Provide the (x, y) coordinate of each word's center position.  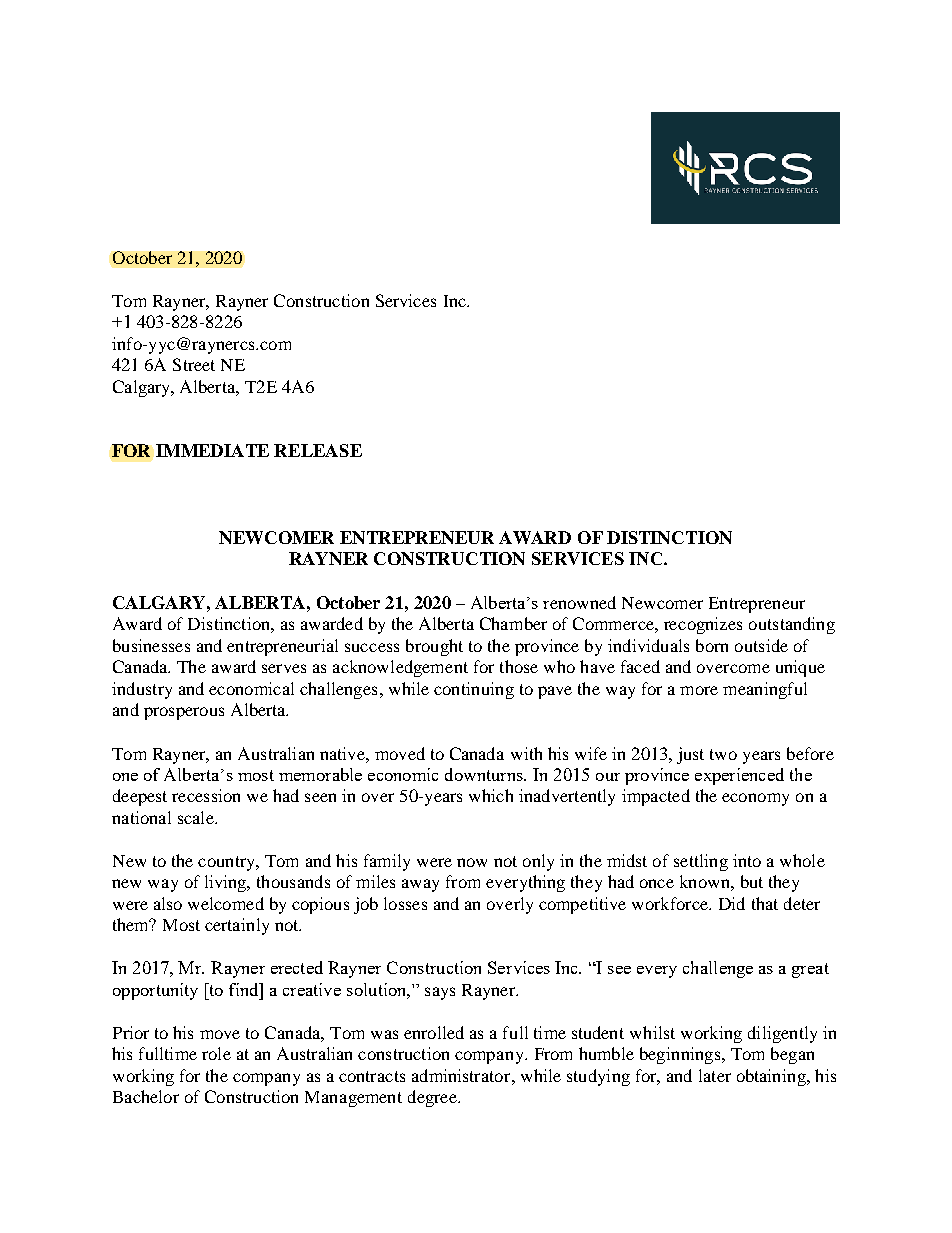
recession (206, 795)
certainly (237, 926)
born (712, 645)
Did (732, 903)
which (491, 795)
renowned (579, 602)
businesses (151, 645)
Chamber (513, 623)
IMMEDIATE (212, 450)
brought (434, 647)
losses (405, 903)
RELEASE (318, 450)
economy (755, 799)
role (216, 1053)
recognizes (703, 625)
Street (194, 364)
